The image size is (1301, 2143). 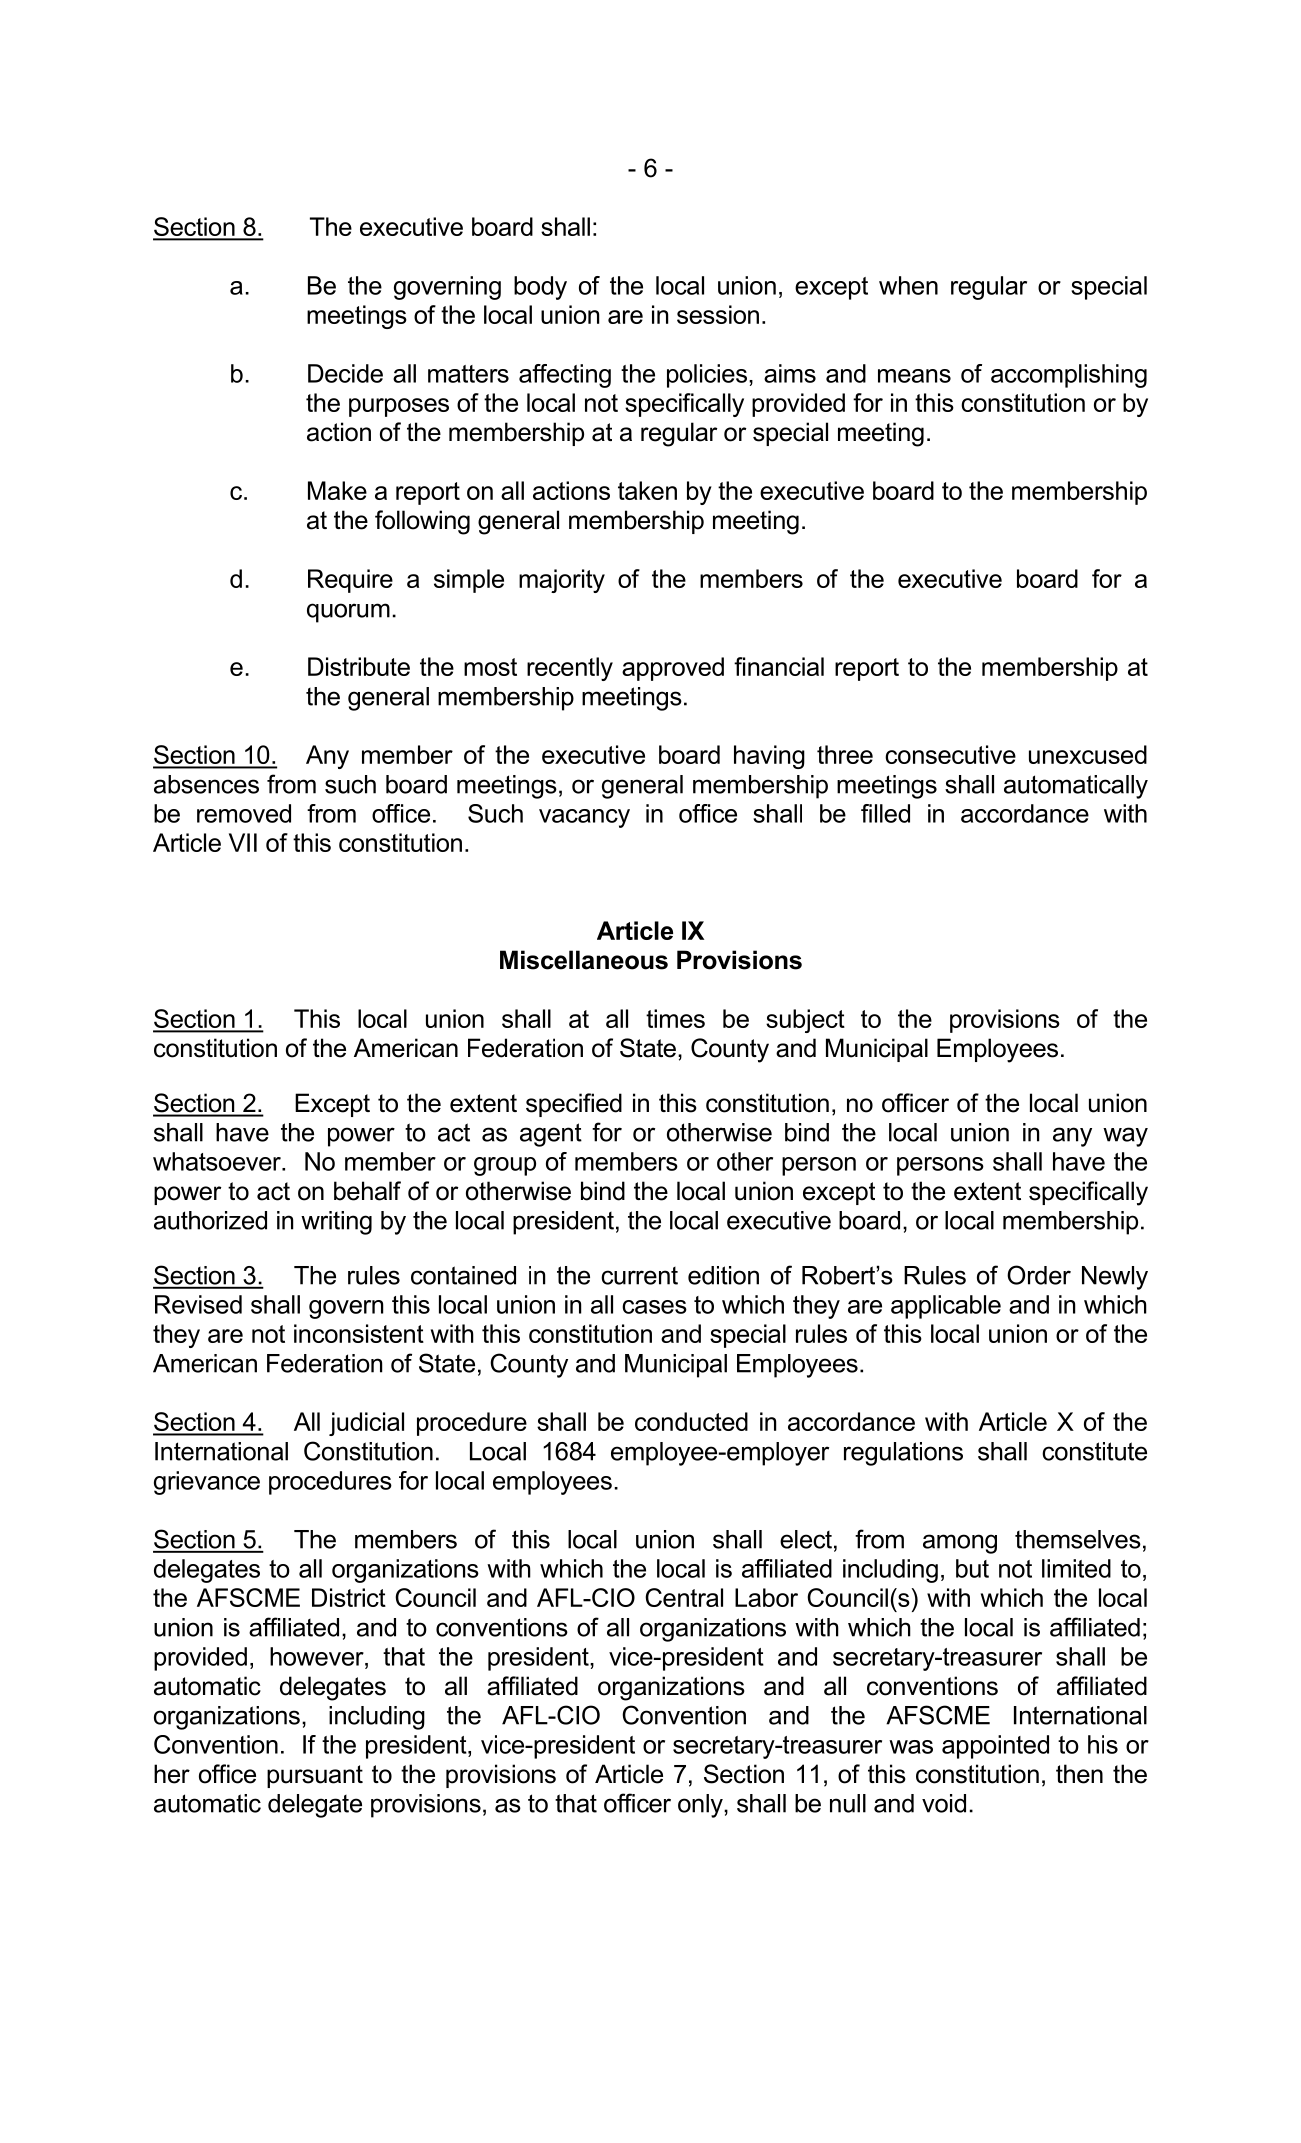 I want to click on removed, so click(x=244, y=813).
